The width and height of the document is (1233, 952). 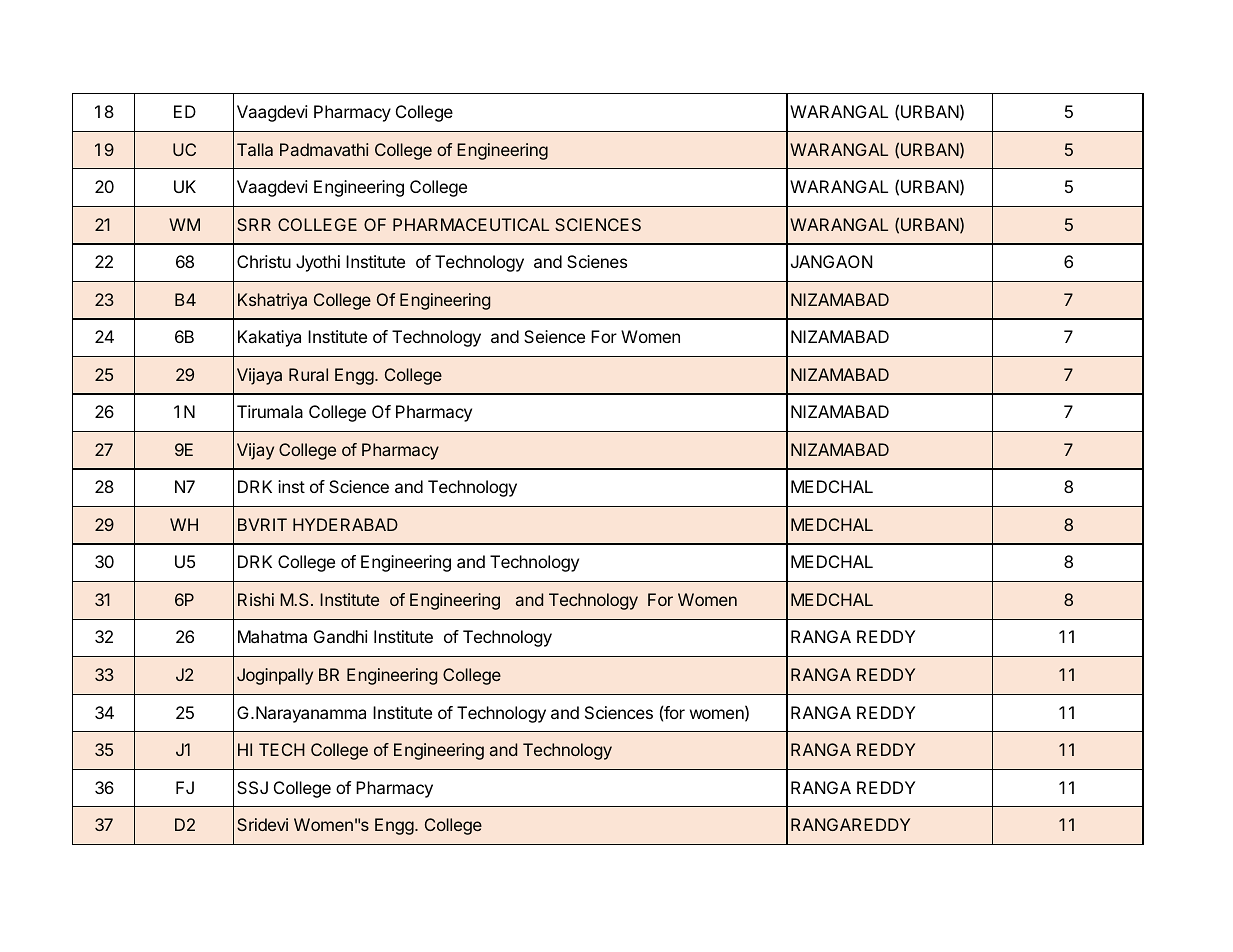 What do you see at coordinates (341, 636) in the document?
I see `Gandhi` at bounding box center [341, 636].
